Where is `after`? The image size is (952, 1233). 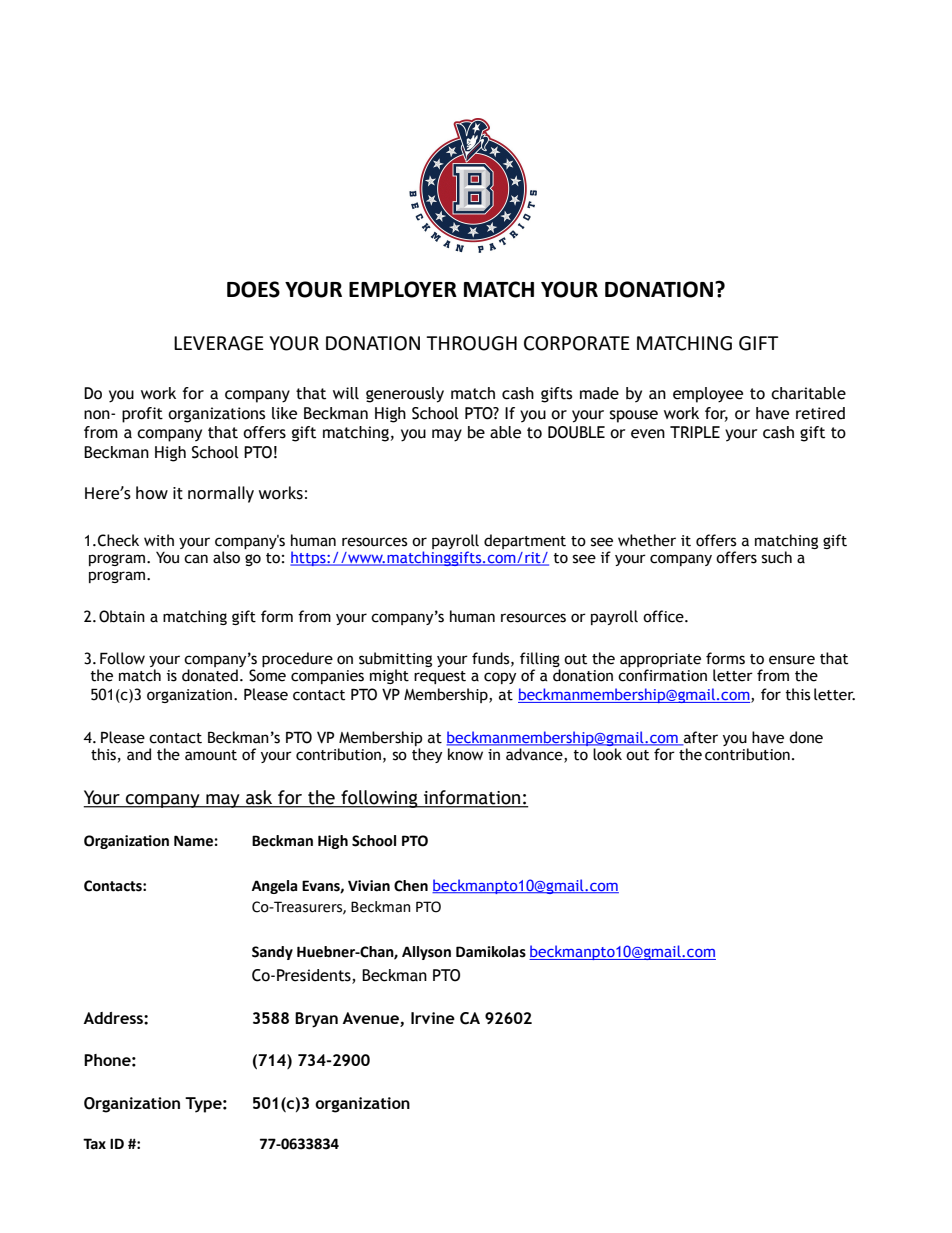 after is located at coordinates (700, 738).
